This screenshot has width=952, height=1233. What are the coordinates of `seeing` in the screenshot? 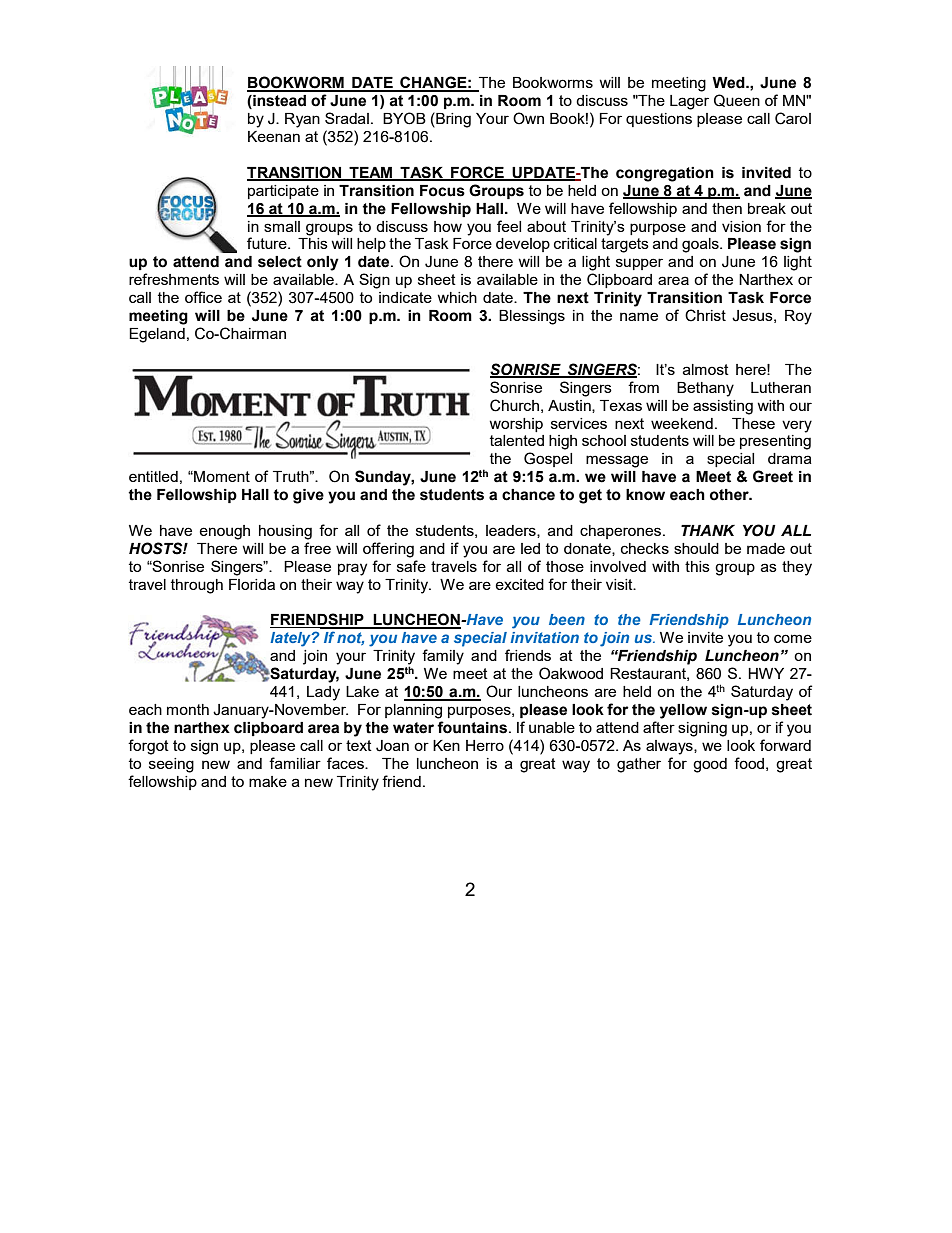 It's located at (171, 765).
